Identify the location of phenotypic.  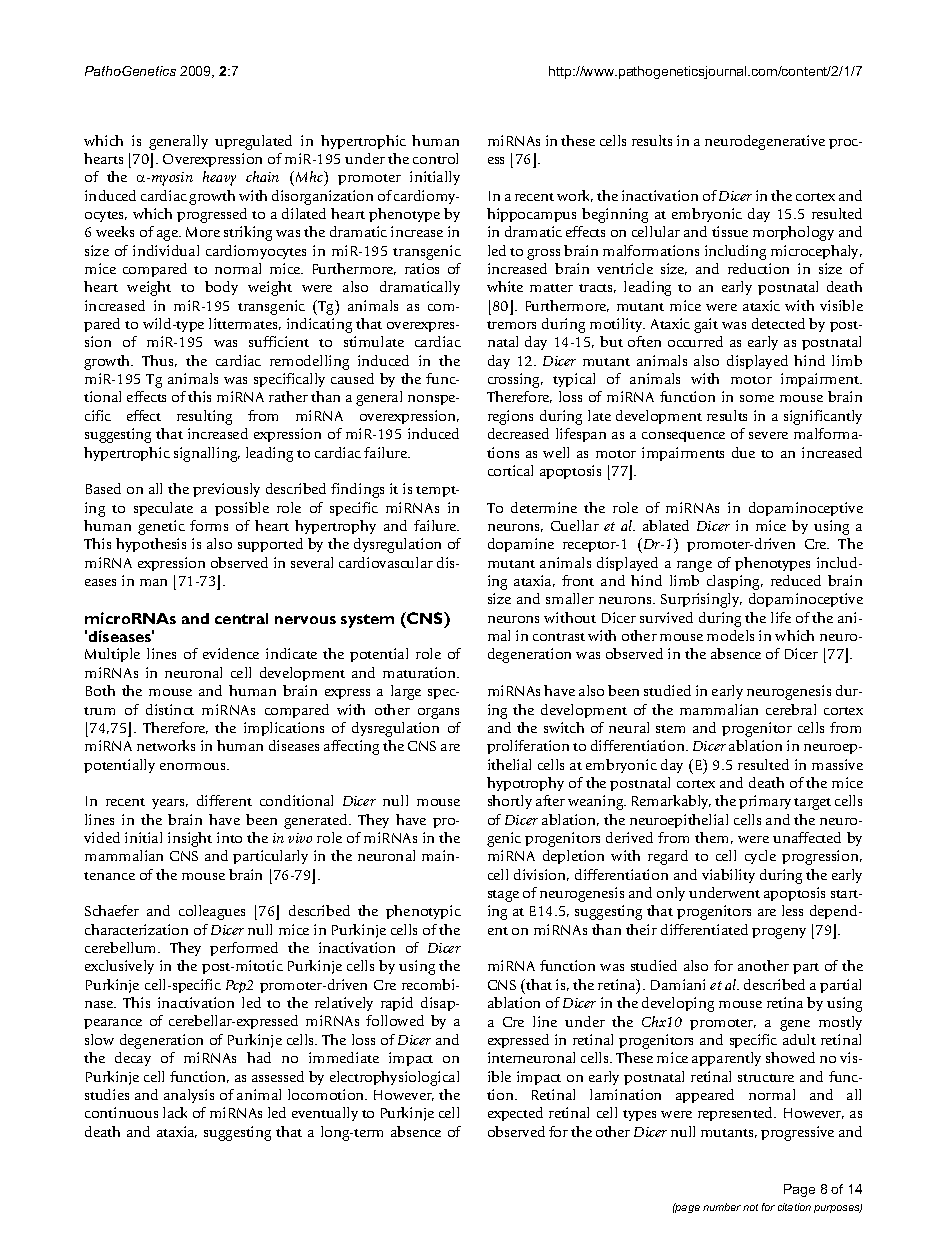
(423, 912).
